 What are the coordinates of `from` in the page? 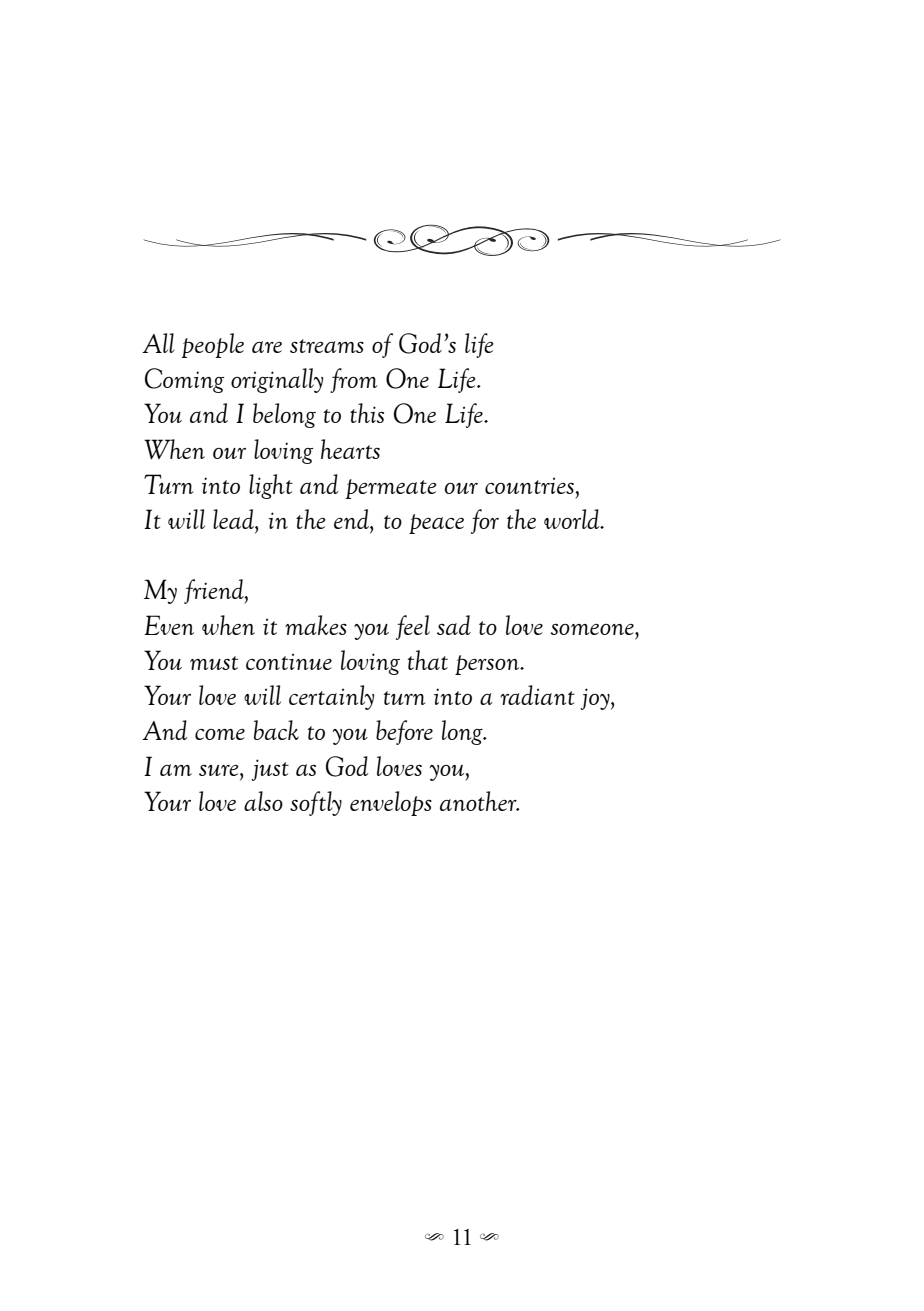 It's located at (353, 380).
